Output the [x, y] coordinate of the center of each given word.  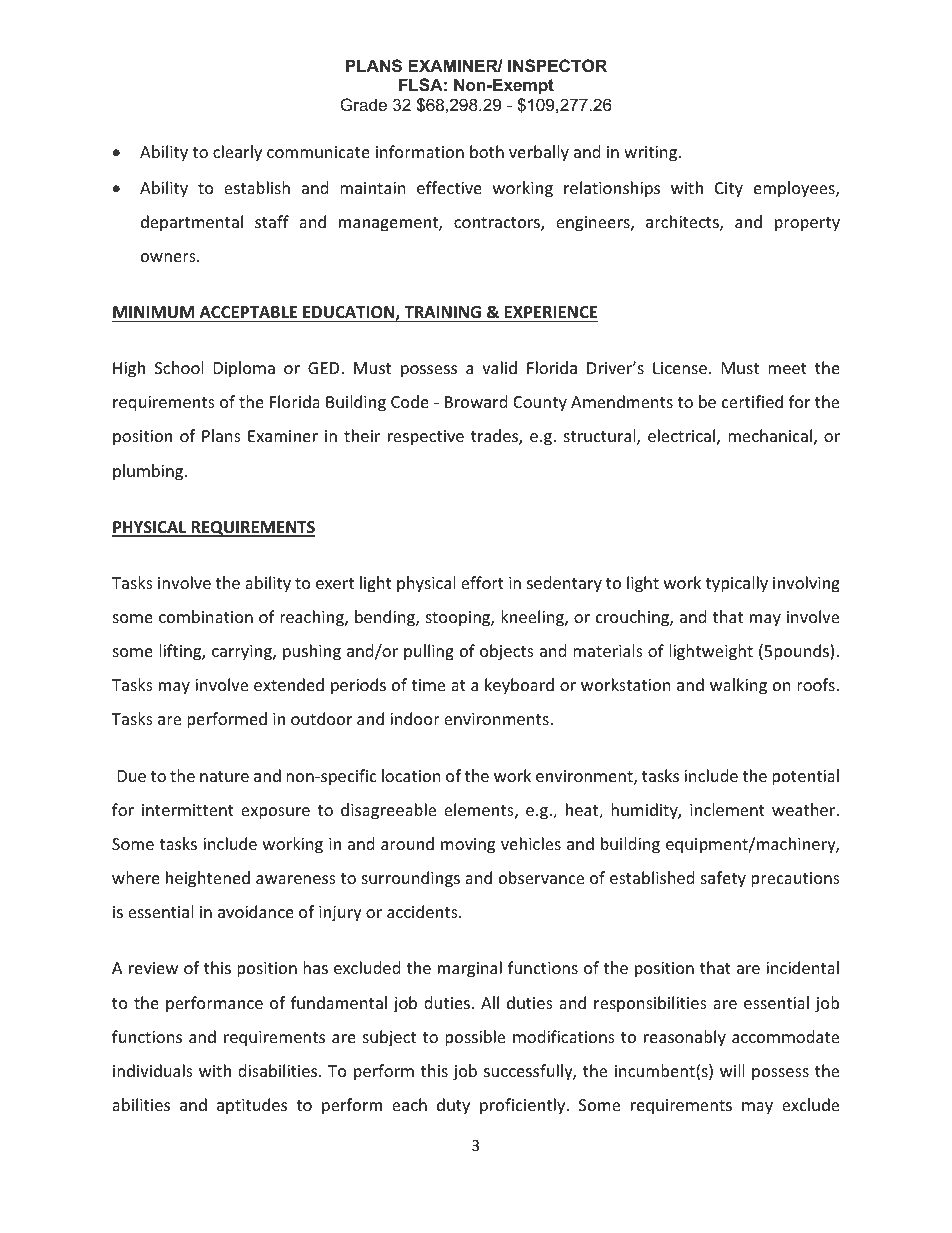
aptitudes [252, 1106]
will [732, 1070]
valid [499, 367]
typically [737, 584]
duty [453, 1106]
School [179, 367]
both [487, 151]
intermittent [188, 810]
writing [652, 154]
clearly [237, 153]
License [680, 368]
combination [206, 616]
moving [468, 846]
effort [482, 582]
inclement [727, 809]
